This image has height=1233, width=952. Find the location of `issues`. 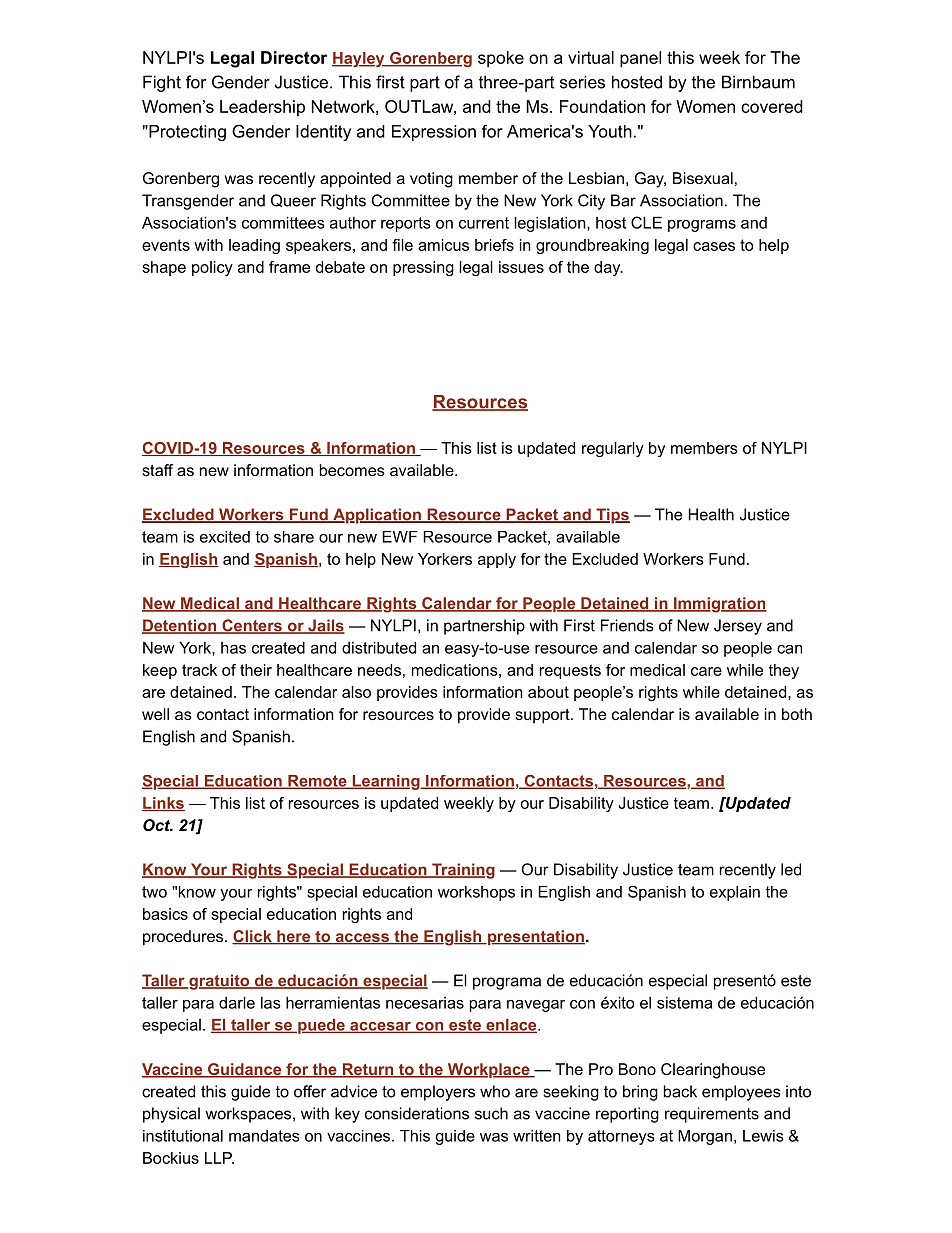

issues is located at coordinates (521, 267).
